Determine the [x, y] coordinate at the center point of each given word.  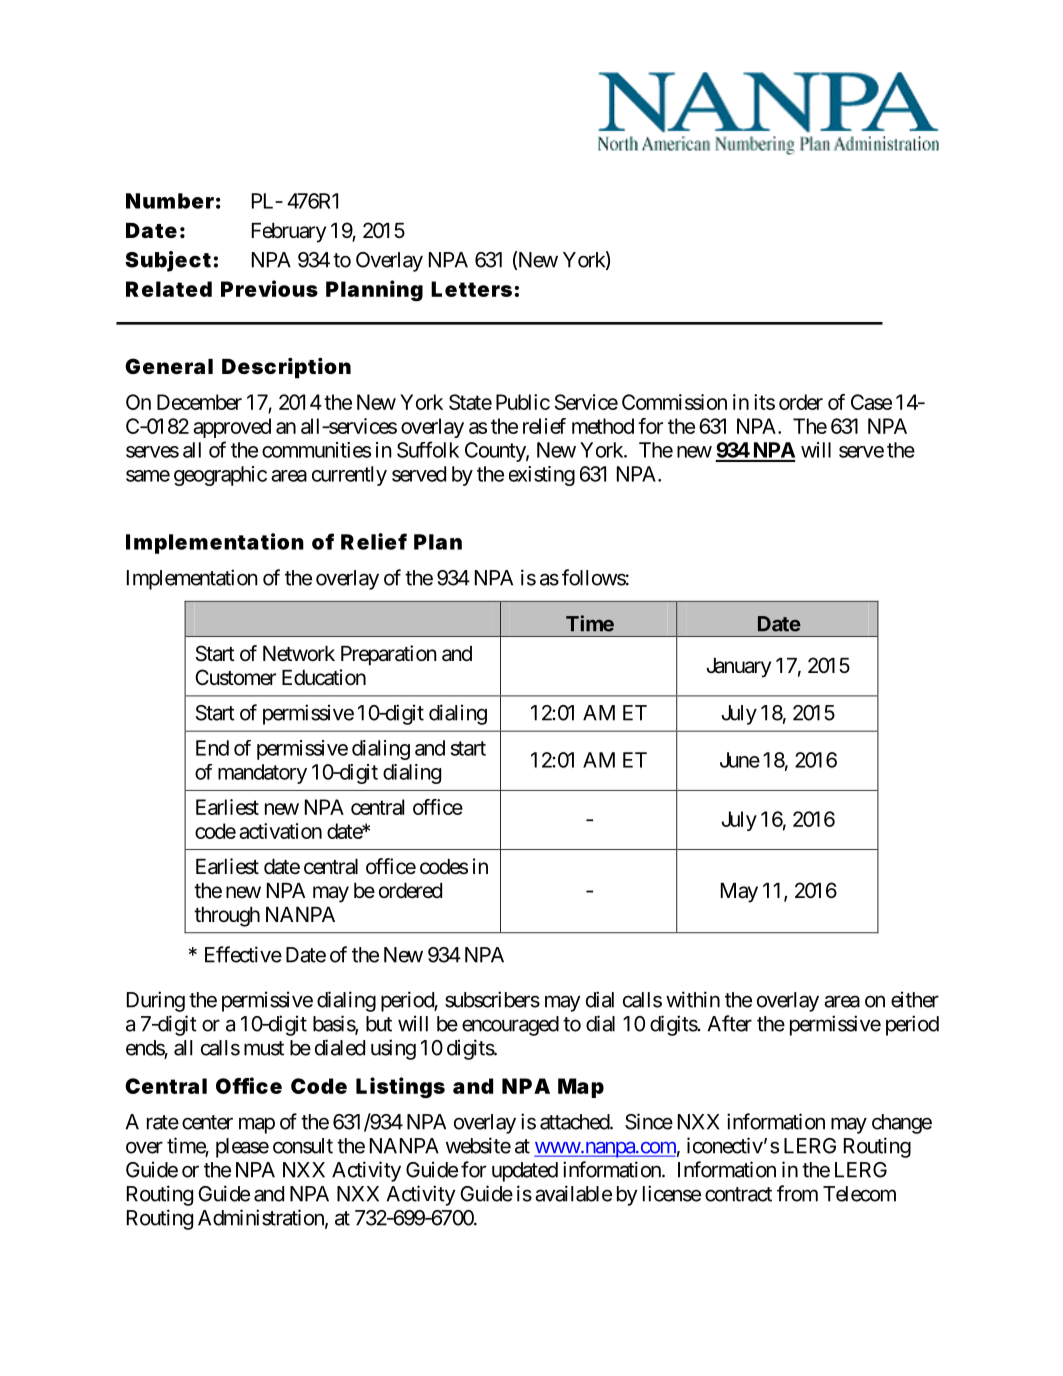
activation [280, 831]
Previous [269, 288]
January [738, 668]
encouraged [510, 1026]
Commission [674, 402]
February [289, 233]
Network [299, 653]
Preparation [389, 655]
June [740, 760]
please [242, 1148]
